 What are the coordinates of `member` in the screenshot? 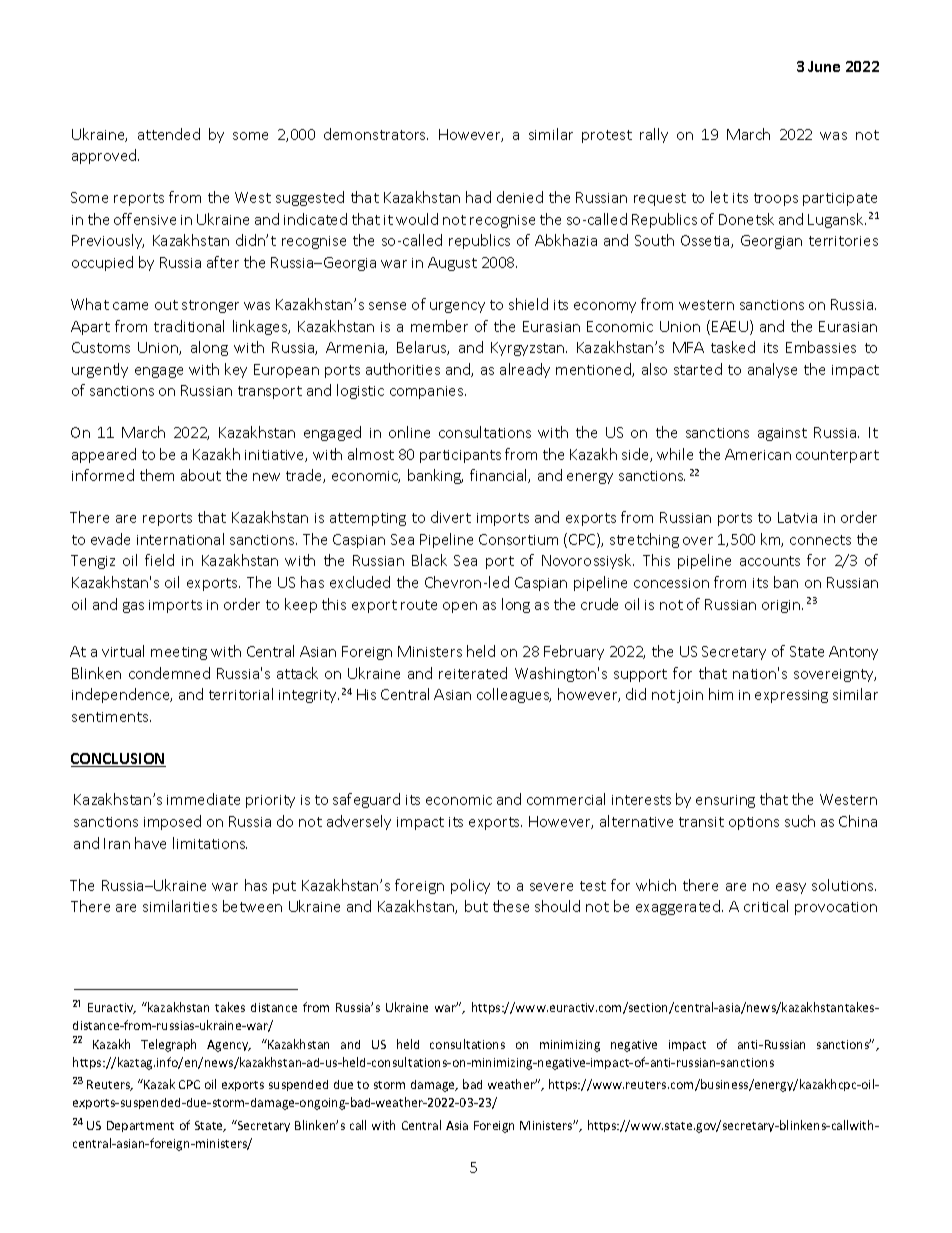 It's located at (439, 326).
